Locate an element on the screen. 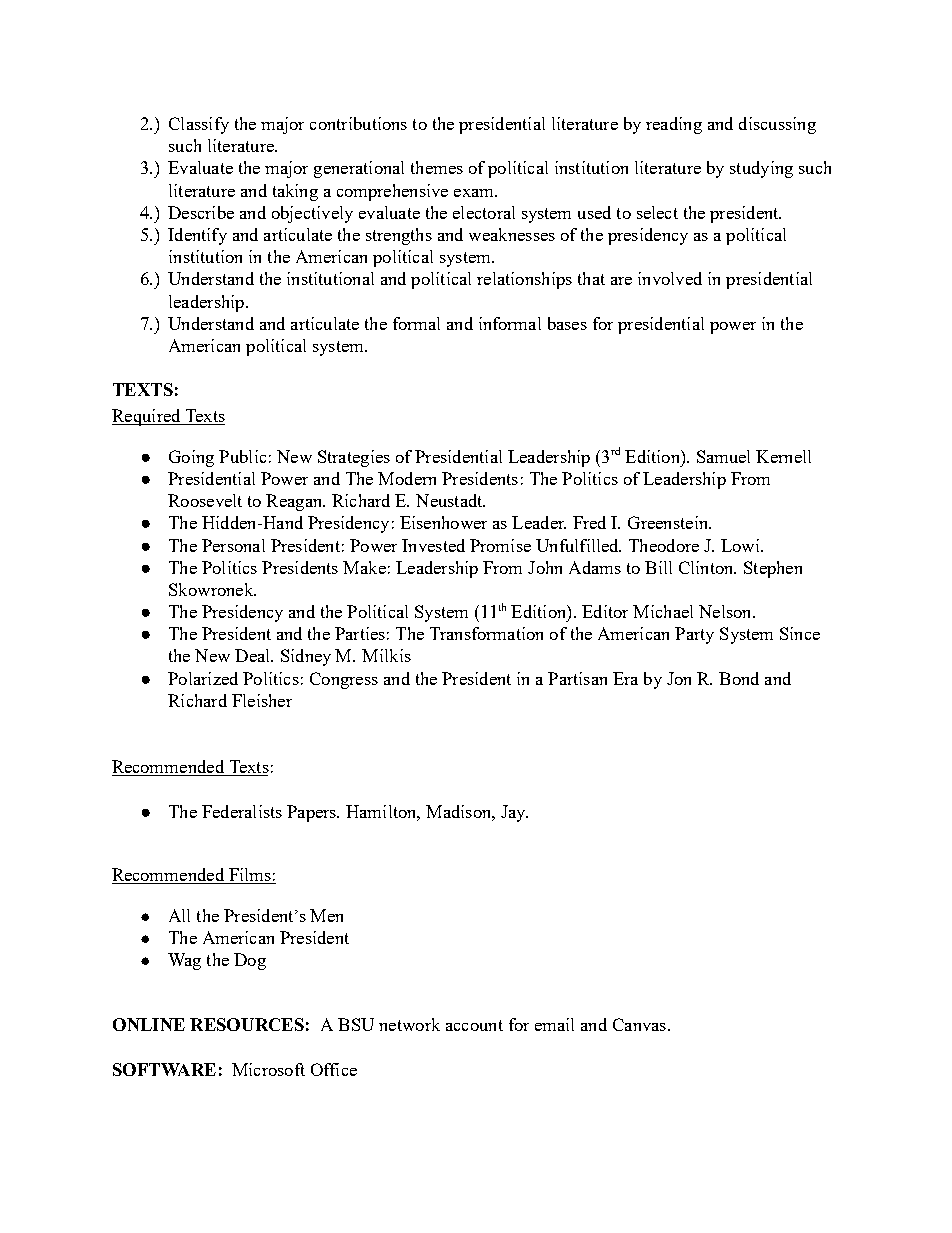 This screenshot has width=952, height=1233. Federalists is located at coordinates (242, 811).
